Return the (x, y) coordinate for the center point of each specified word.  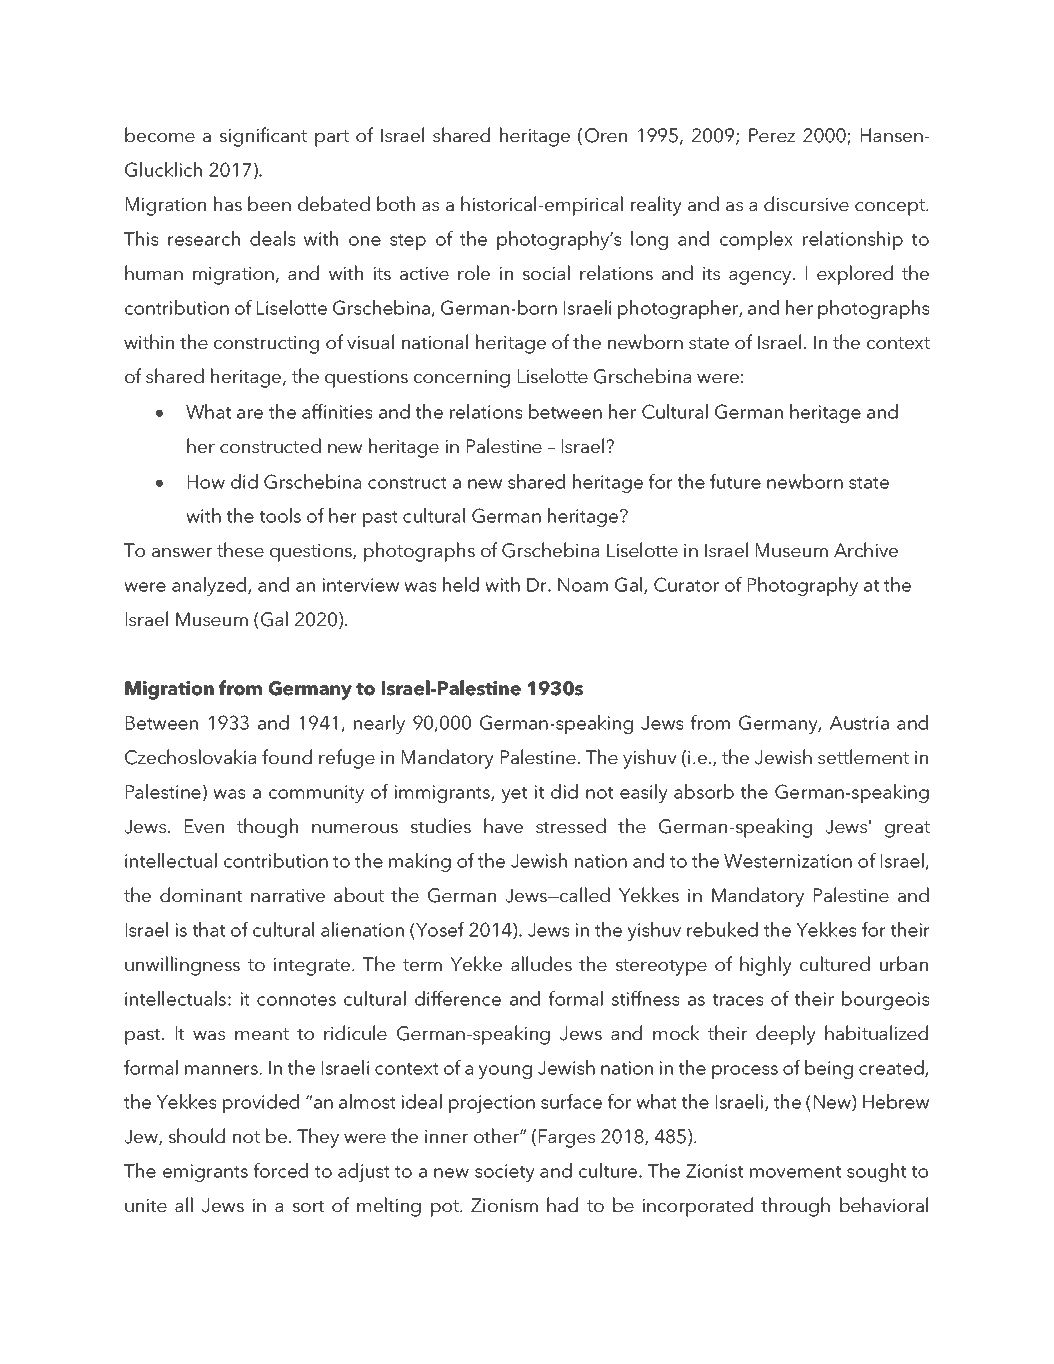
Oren (606, 135)
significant (263, 137)
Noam (583, 585)
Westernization (788, 861)
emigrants (205, 1173)
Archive (866, 549)
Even (204, 826)
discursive (806, 203)
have (503, 825)
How (206, 482)
